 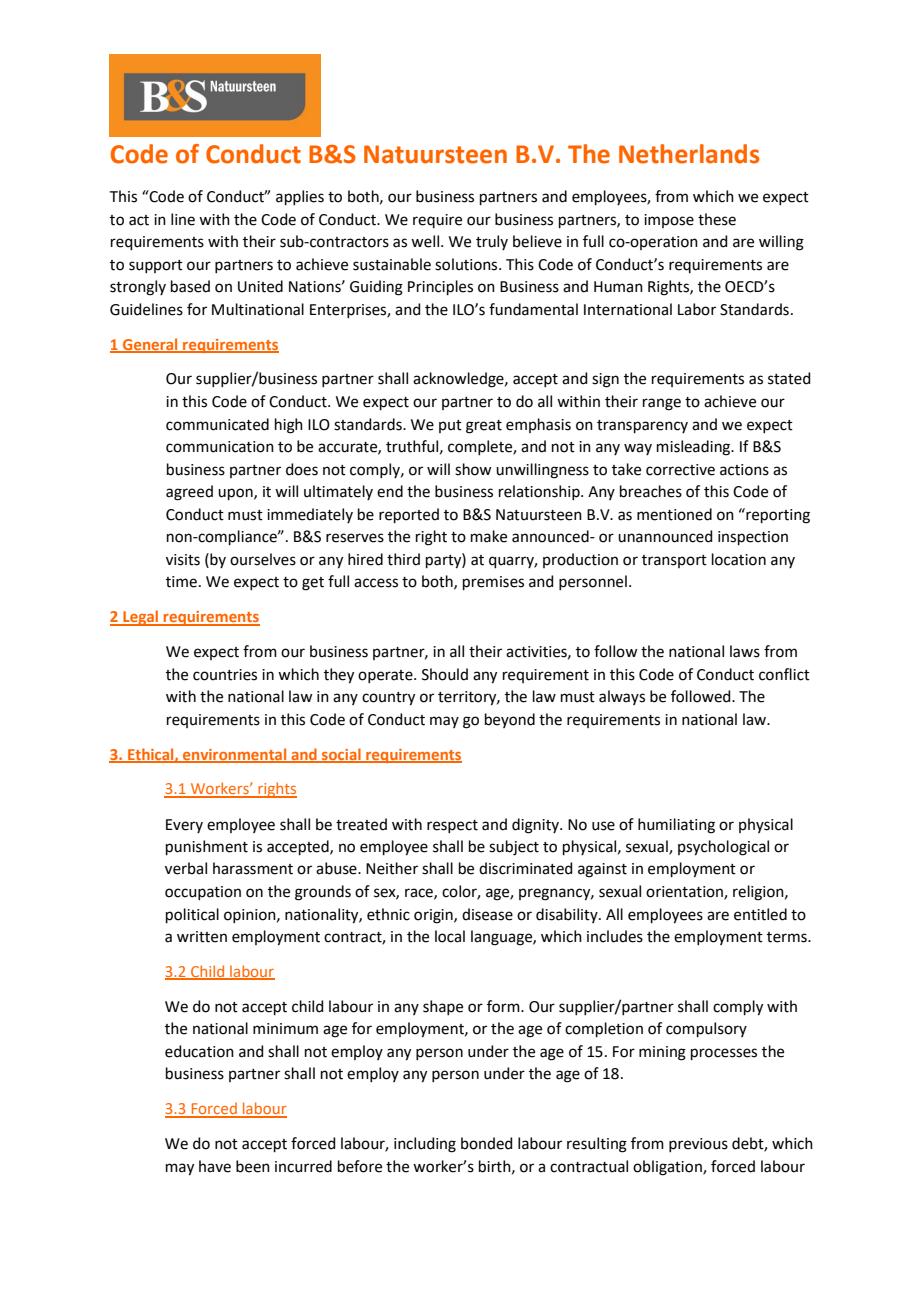 What do you see at coordinates (689, 154) in the screenshot?
I see `Netherlands` at bounding box center [689, 154].
